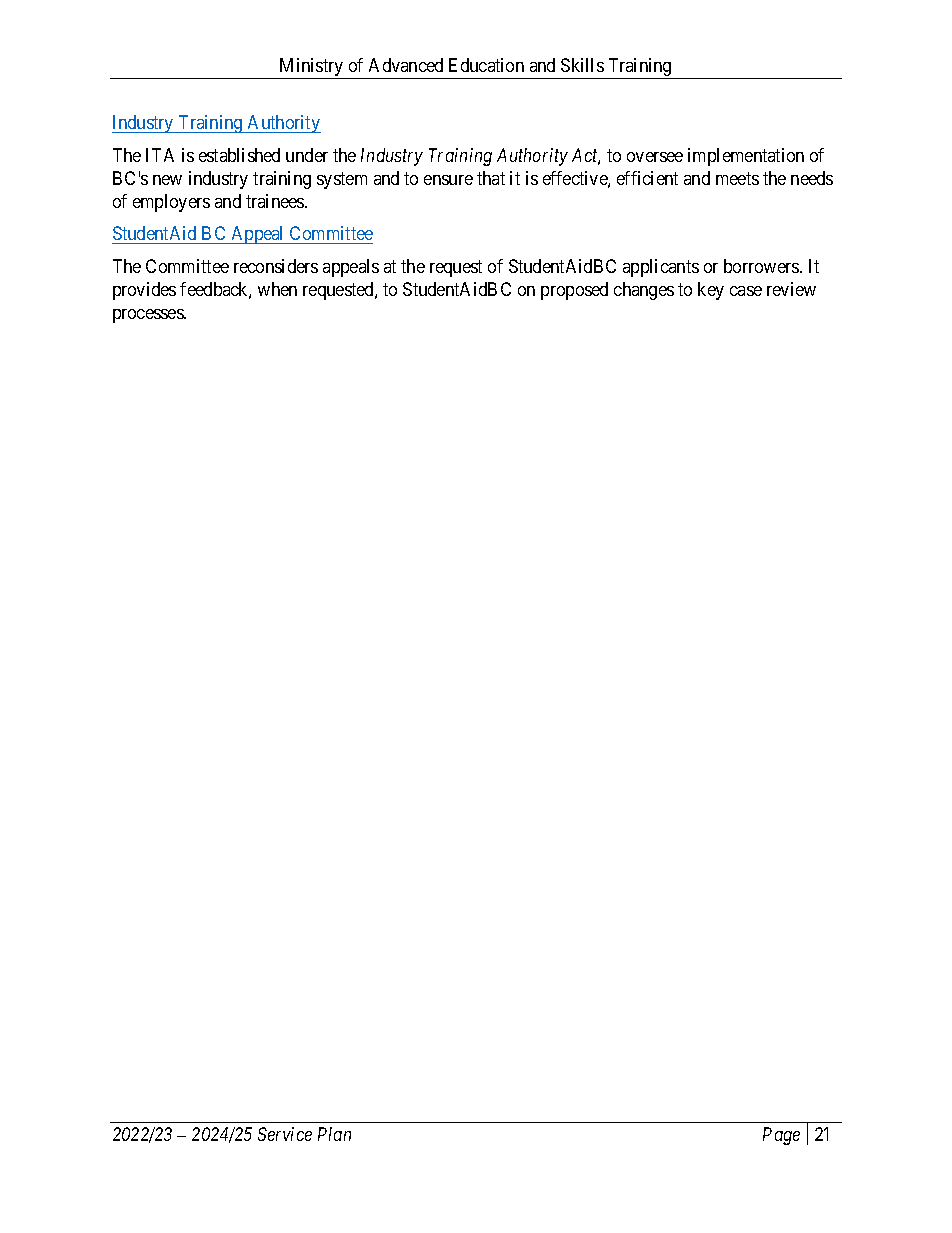 The height and width of the screenshot is (1233, 952). What do you see at coordinates (277, 289) in the screenshot?
I see `when` at bounding box center [277, 289].
